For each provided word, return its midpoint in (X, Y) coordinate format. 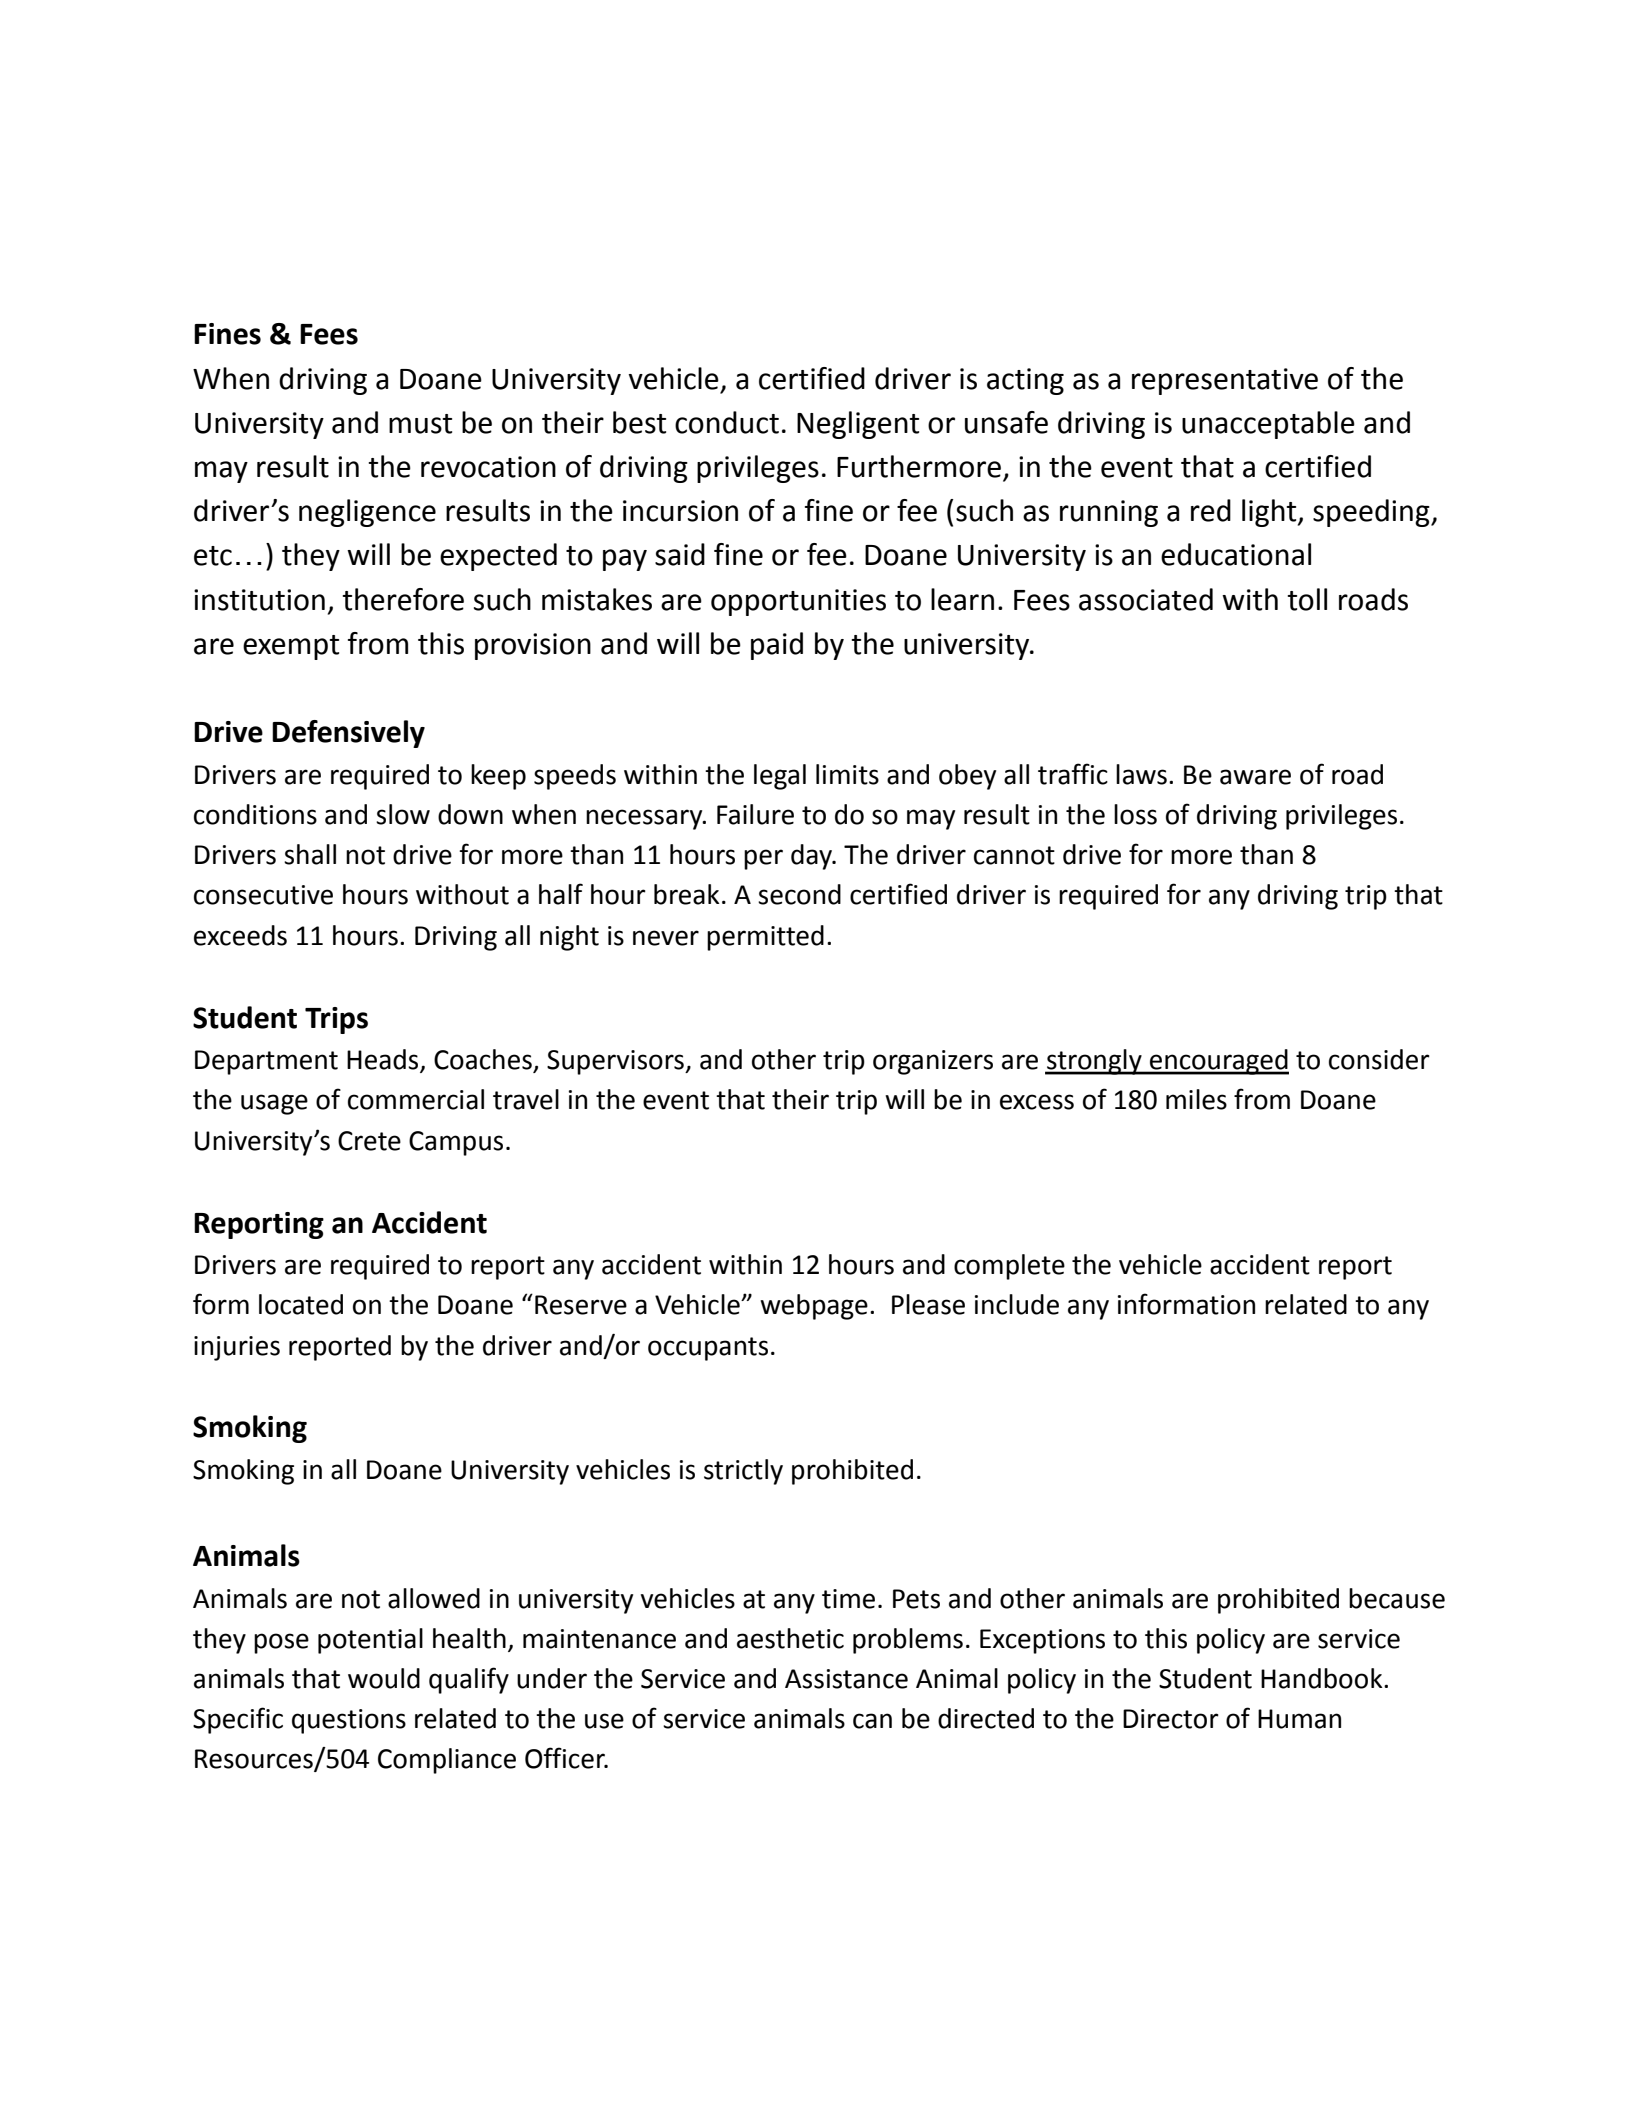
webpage (814, 1307)
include (1017, 1304)
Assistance (846, 1679)
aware (1255, 777)
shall (310, 854)
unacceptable (1268, 425)
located (301, 1304)
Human (1299, 1719)
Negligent (858, 425)
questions (349, 1721)
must (420, 424)
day (812, 857)
